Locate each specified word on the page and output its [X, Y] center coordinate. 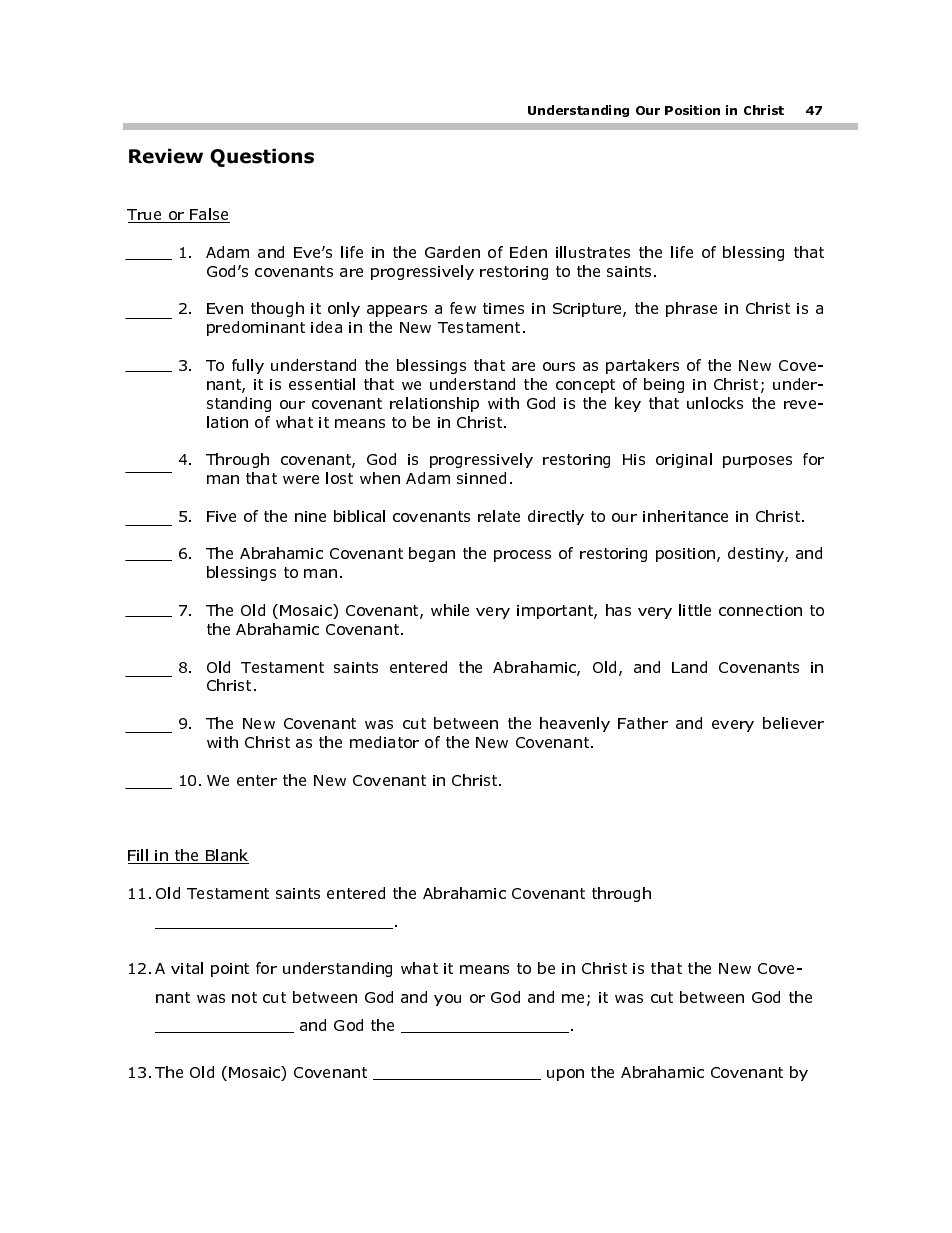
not [244, 997]
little [695, 610]
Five [221, 516]
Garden [452, 252]
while [450, 610]
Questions [262, 157]
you [447, 1000]
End [725, 110]
